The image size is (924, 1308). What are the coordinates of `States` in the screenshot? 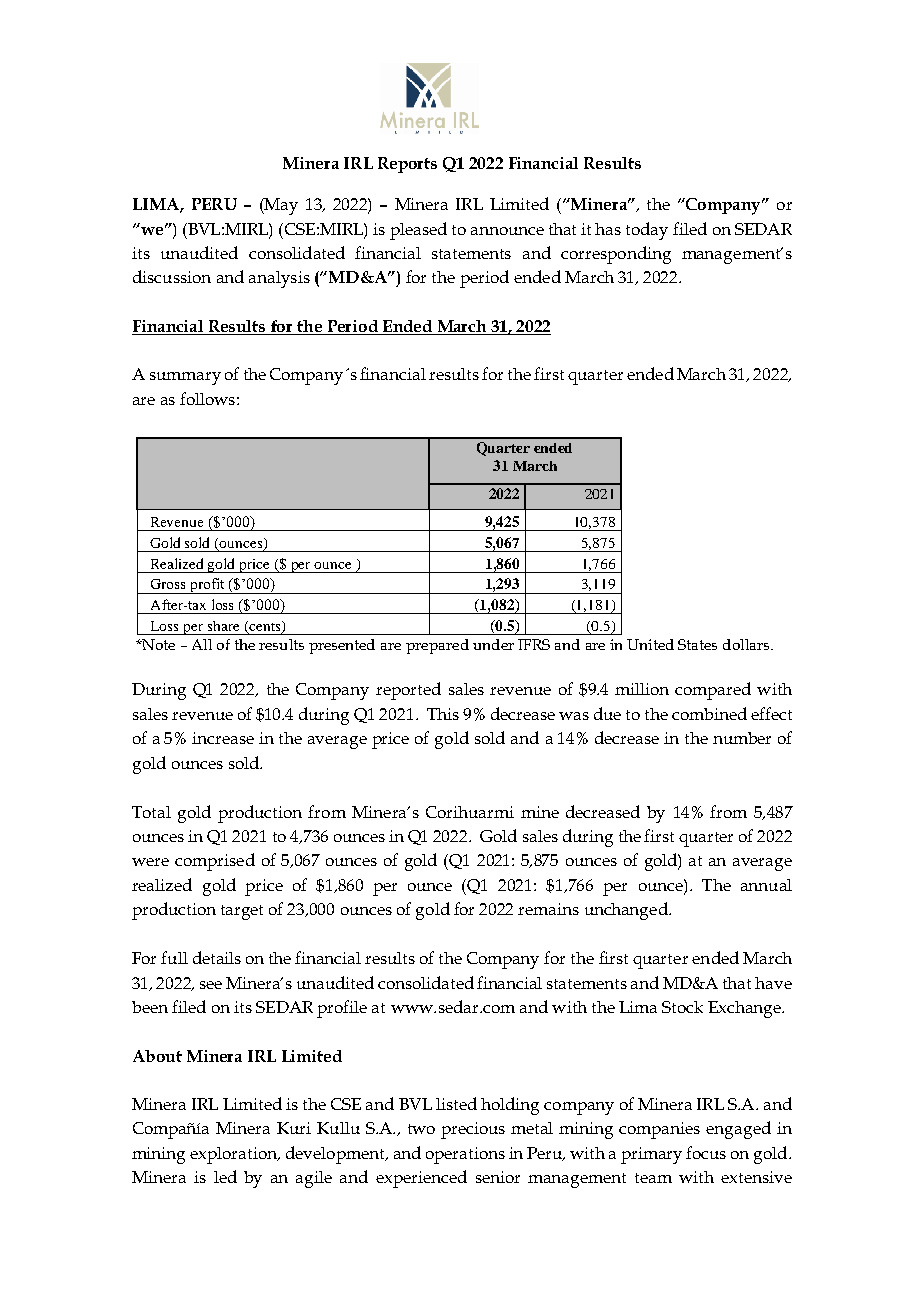 It's located at (697, 644).
